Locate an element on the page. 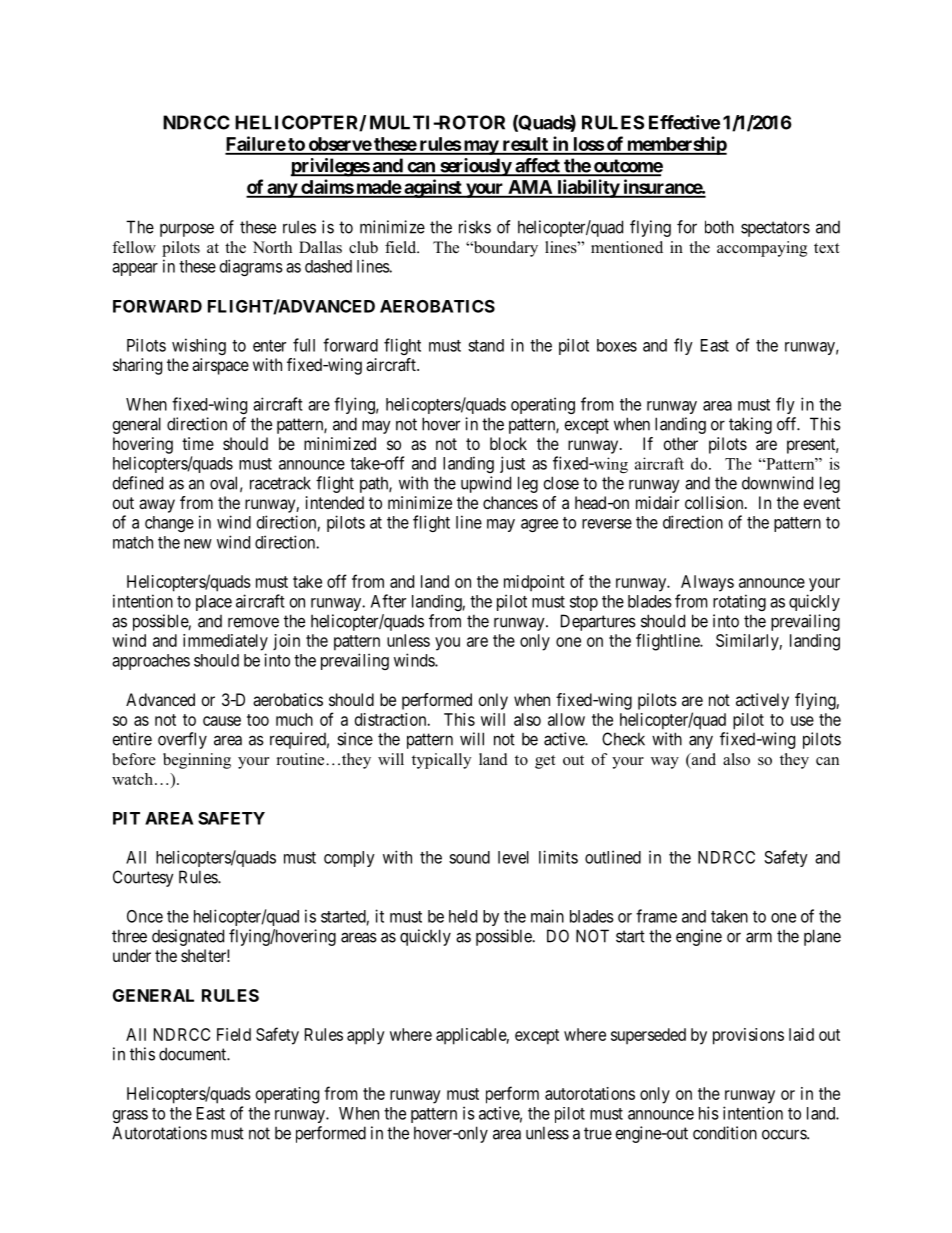 This document has height=1233, width=952. chances is located at coordinates (510, 502).
